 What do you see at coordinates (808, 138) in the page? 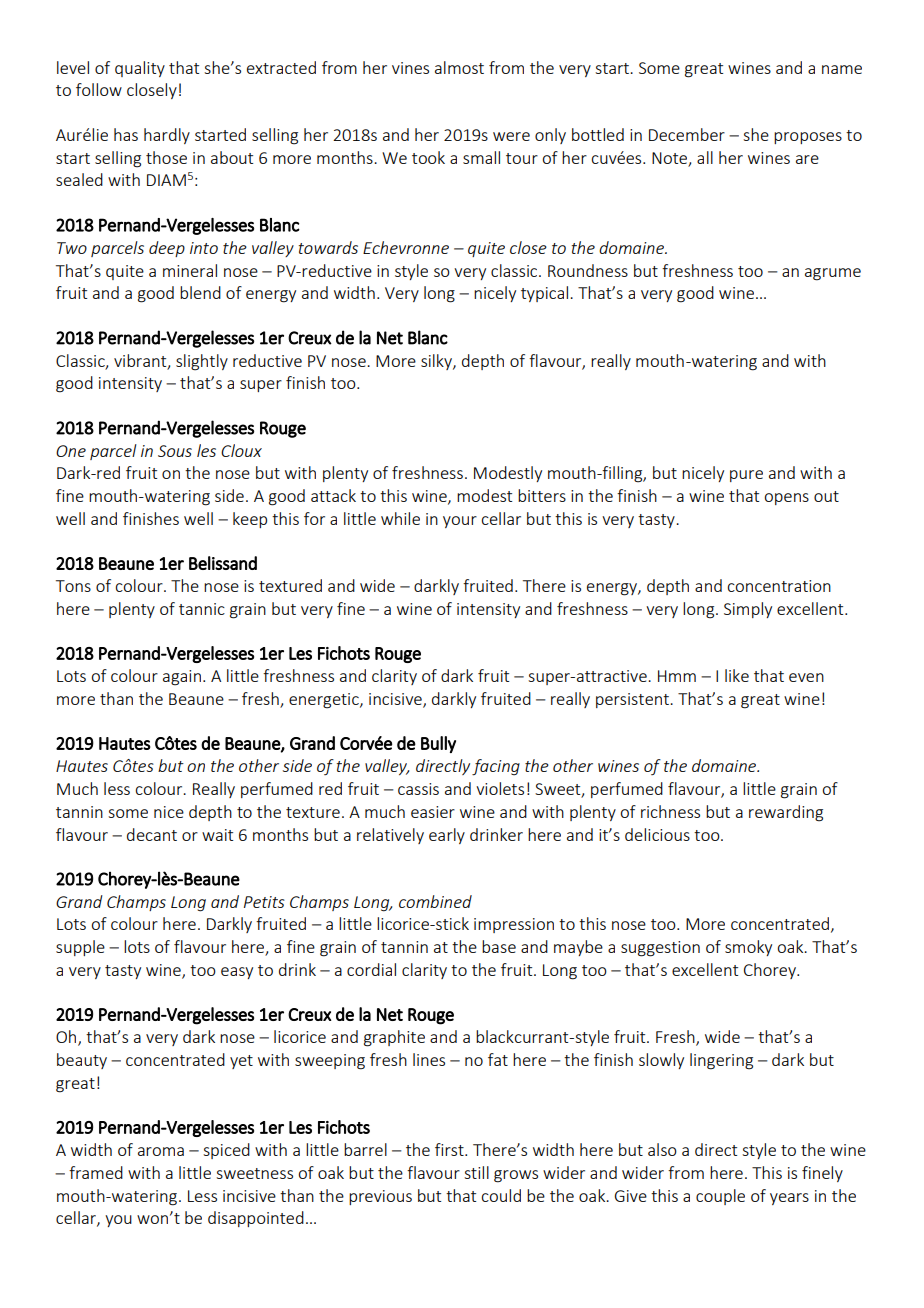
I see `proposes` at bounding box center [808, 138].
